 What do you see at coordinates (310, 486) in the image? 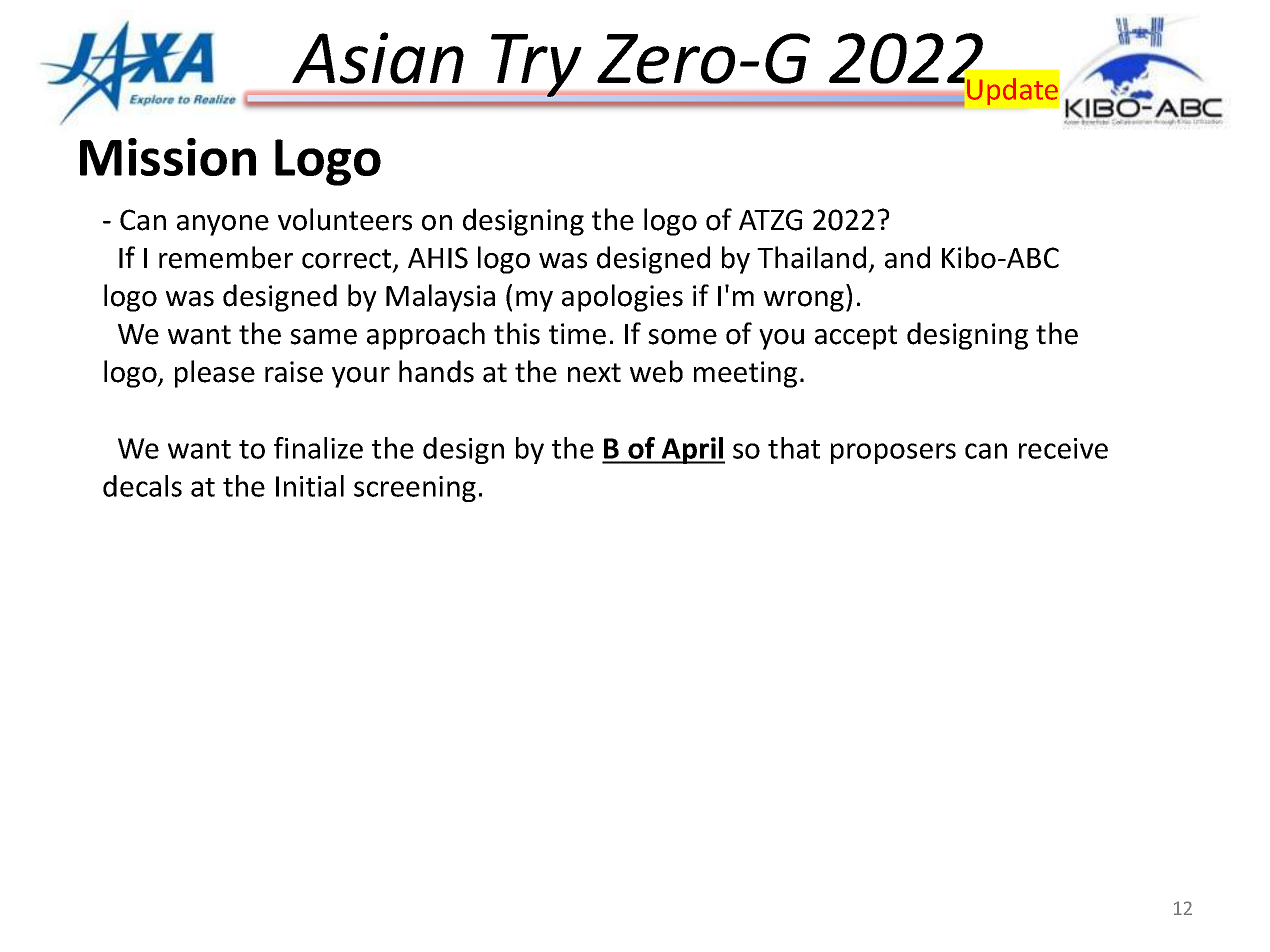
I see `Initial` at bounding box center [310, 486].
